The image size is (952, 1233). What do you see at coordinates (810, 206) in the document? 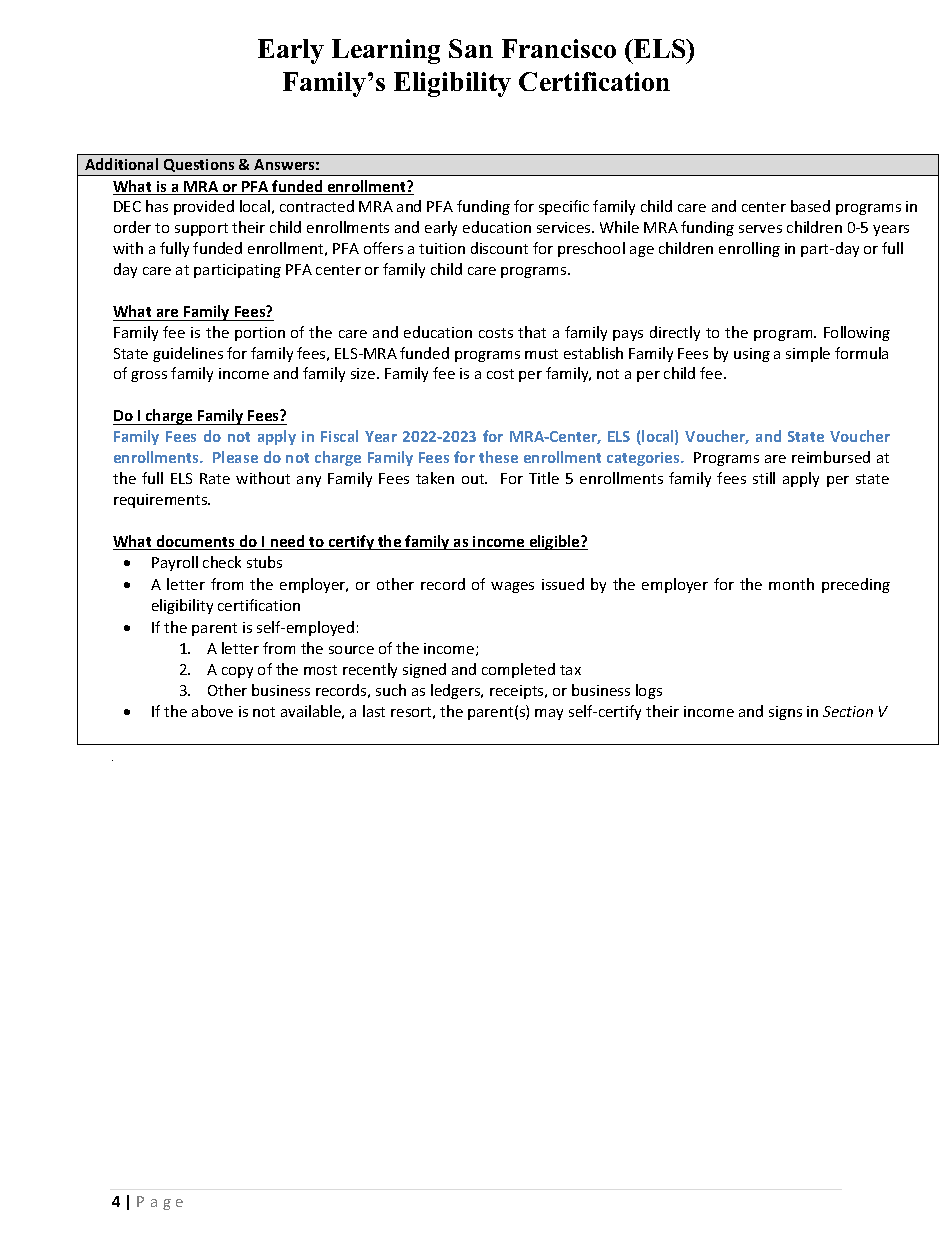
I see `based` at bounding box center [810, 206].
